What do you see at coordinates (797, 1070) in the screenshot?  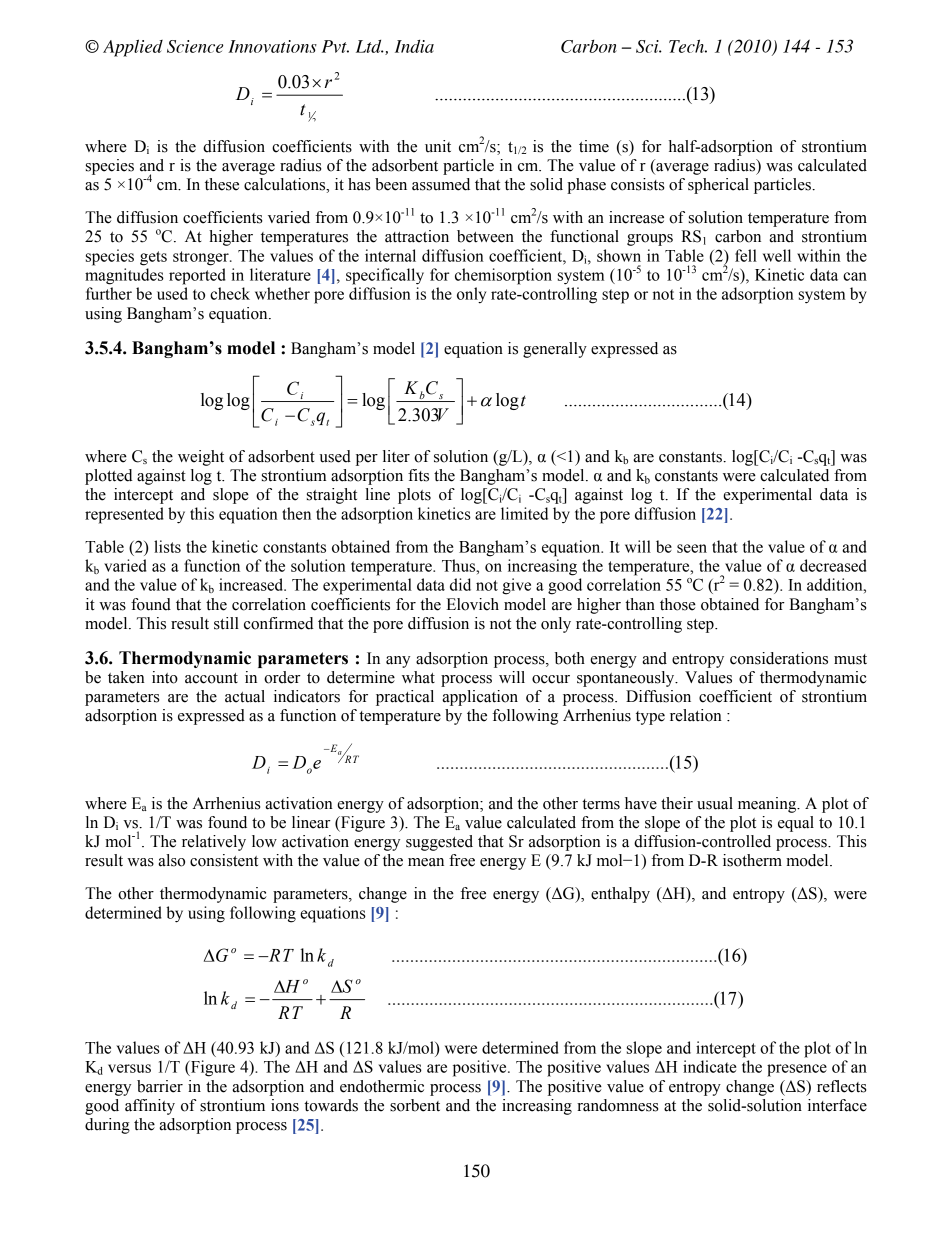 I see `presence` at bounding box center [797, 1070].
